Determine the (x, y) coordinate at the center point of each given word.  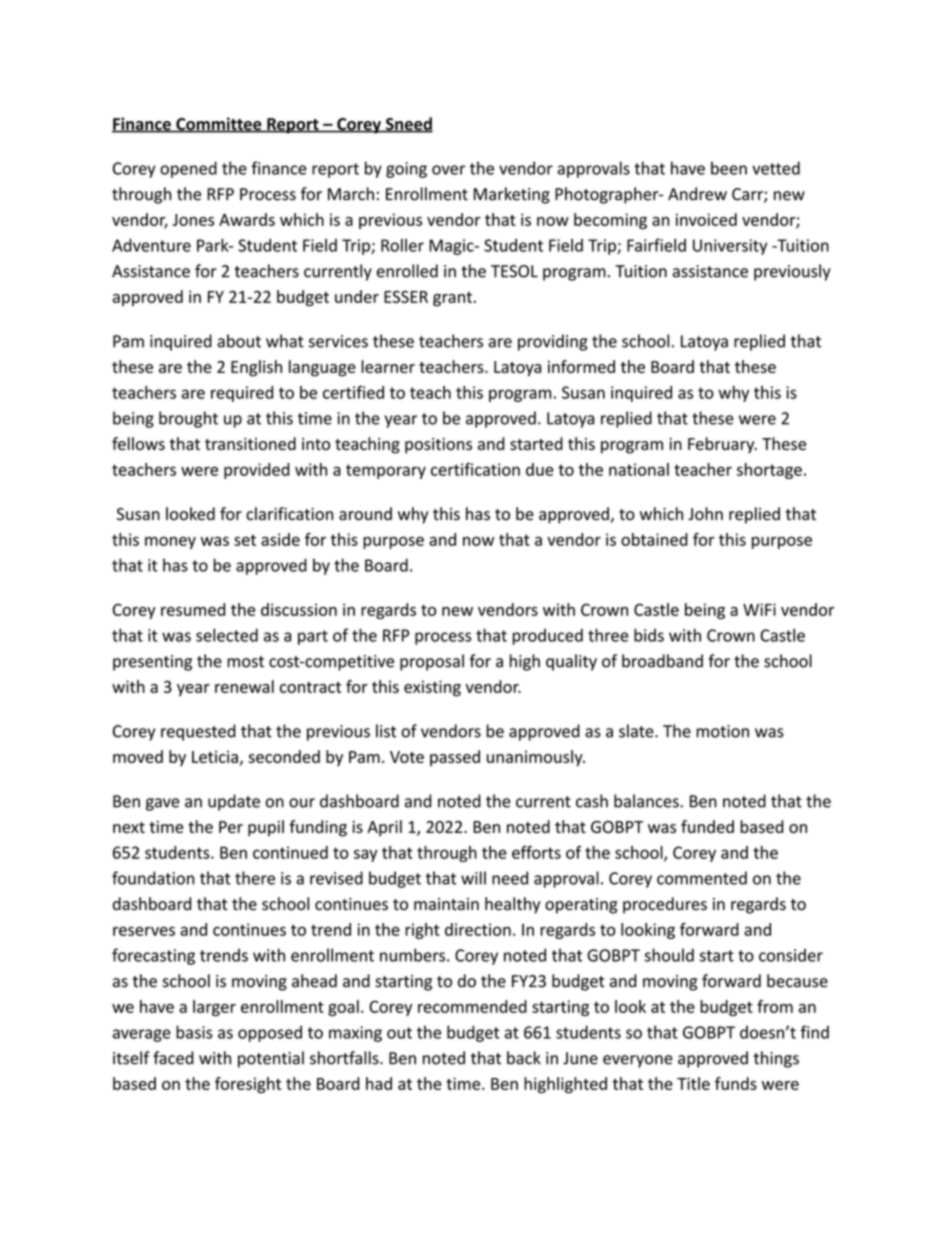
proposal (432, 662)
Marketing (512, 195)
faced (173, 1058)
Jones (193, 220)
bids (649, 635)
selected (227, 635)
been (729, 168)
